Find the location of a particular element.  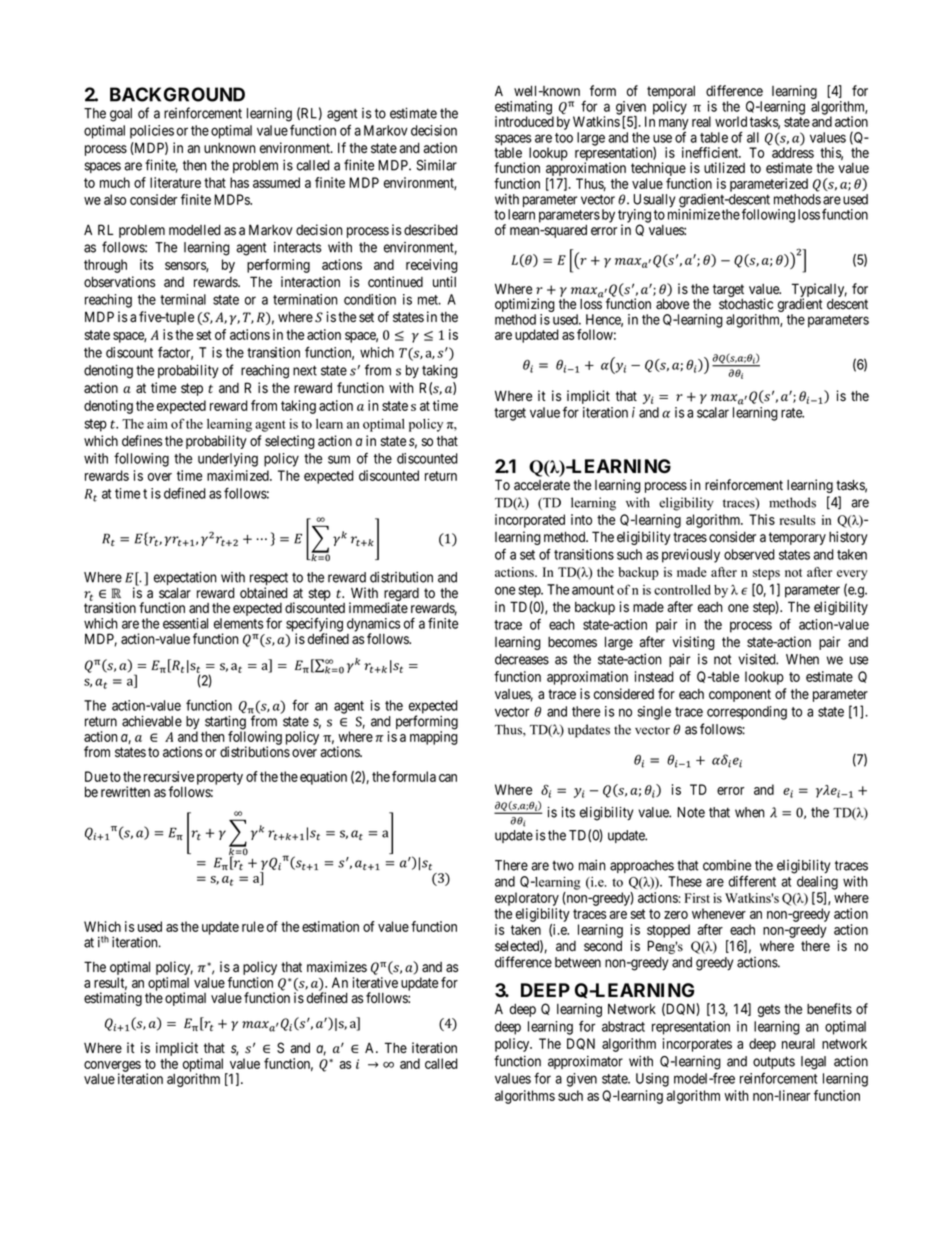

regard is located at coordinates (401, 596).
